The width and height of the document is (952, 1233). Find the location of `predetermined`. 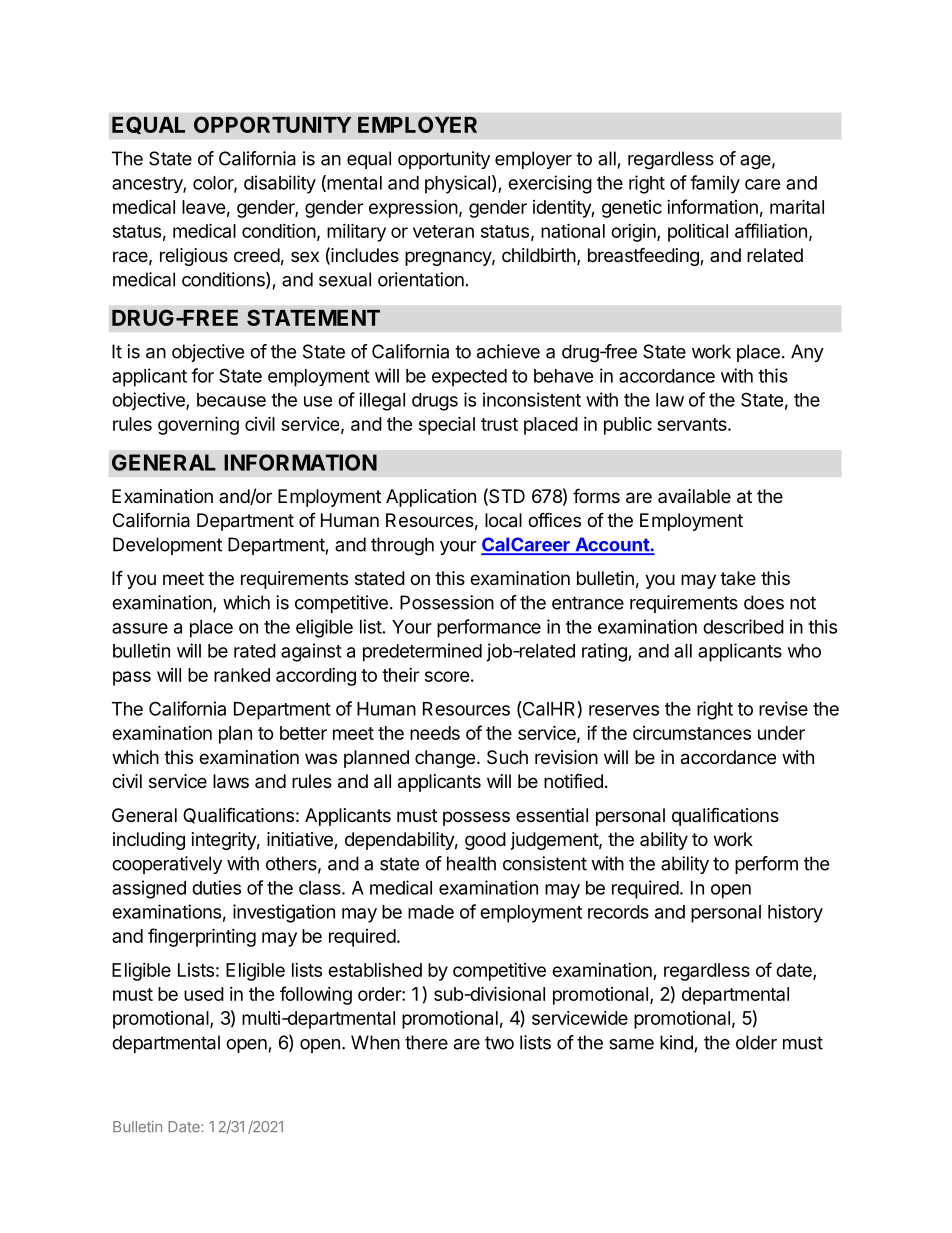

predetermined is located at coordinates (422, 652).
